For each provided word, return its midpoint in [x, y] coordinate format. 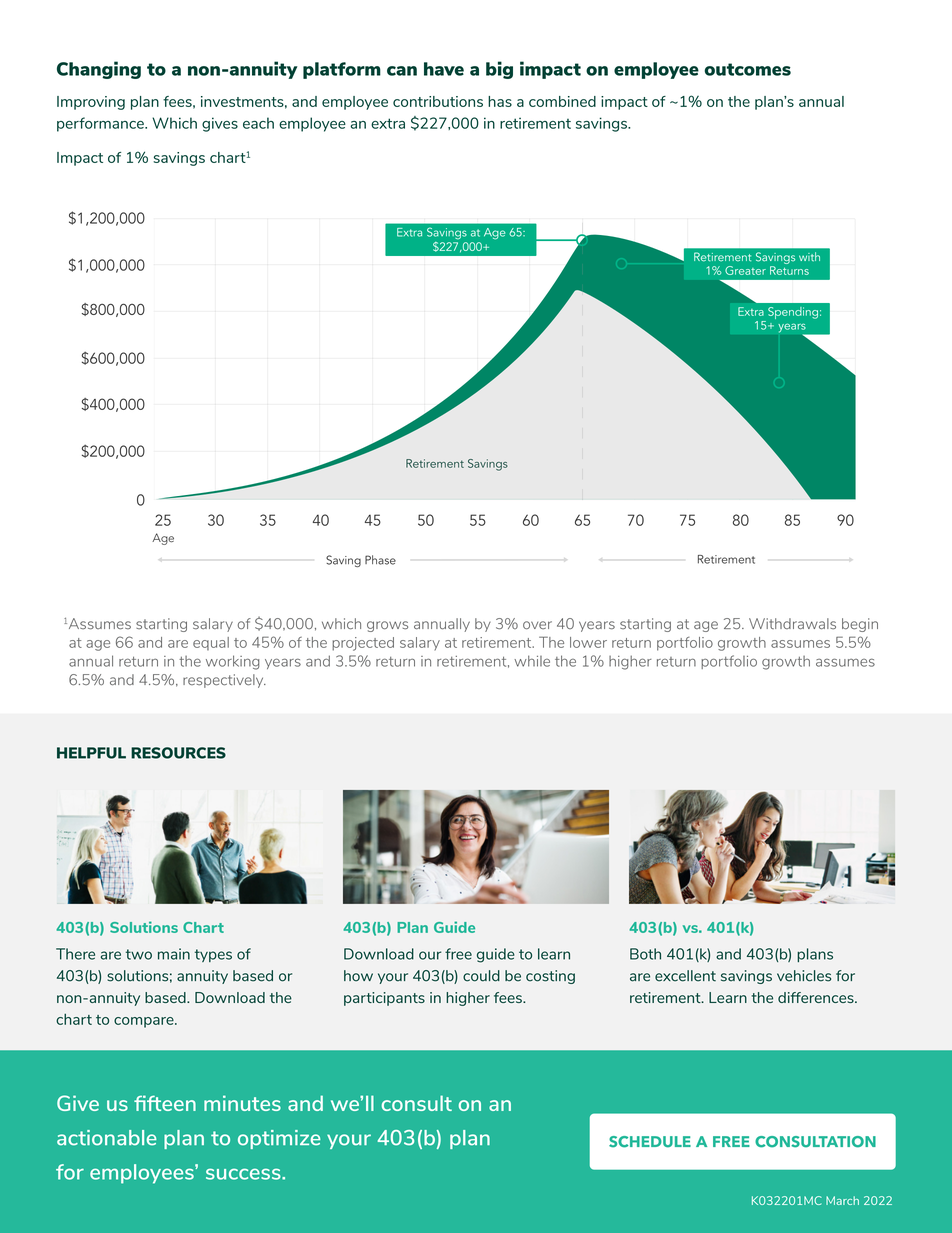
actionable [107, 1138]
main [174, 954]
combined [562, 101]
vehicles [804, 976]
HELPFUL [91, 753]
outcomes [747, 69]
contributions [438, 101]
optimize [279, 1139]
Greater [745, 270]
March [842, 1200]
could [481, 976]
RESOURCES [178, 753]
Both [645, 954]
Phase [380, 560]
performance [101, 124]
